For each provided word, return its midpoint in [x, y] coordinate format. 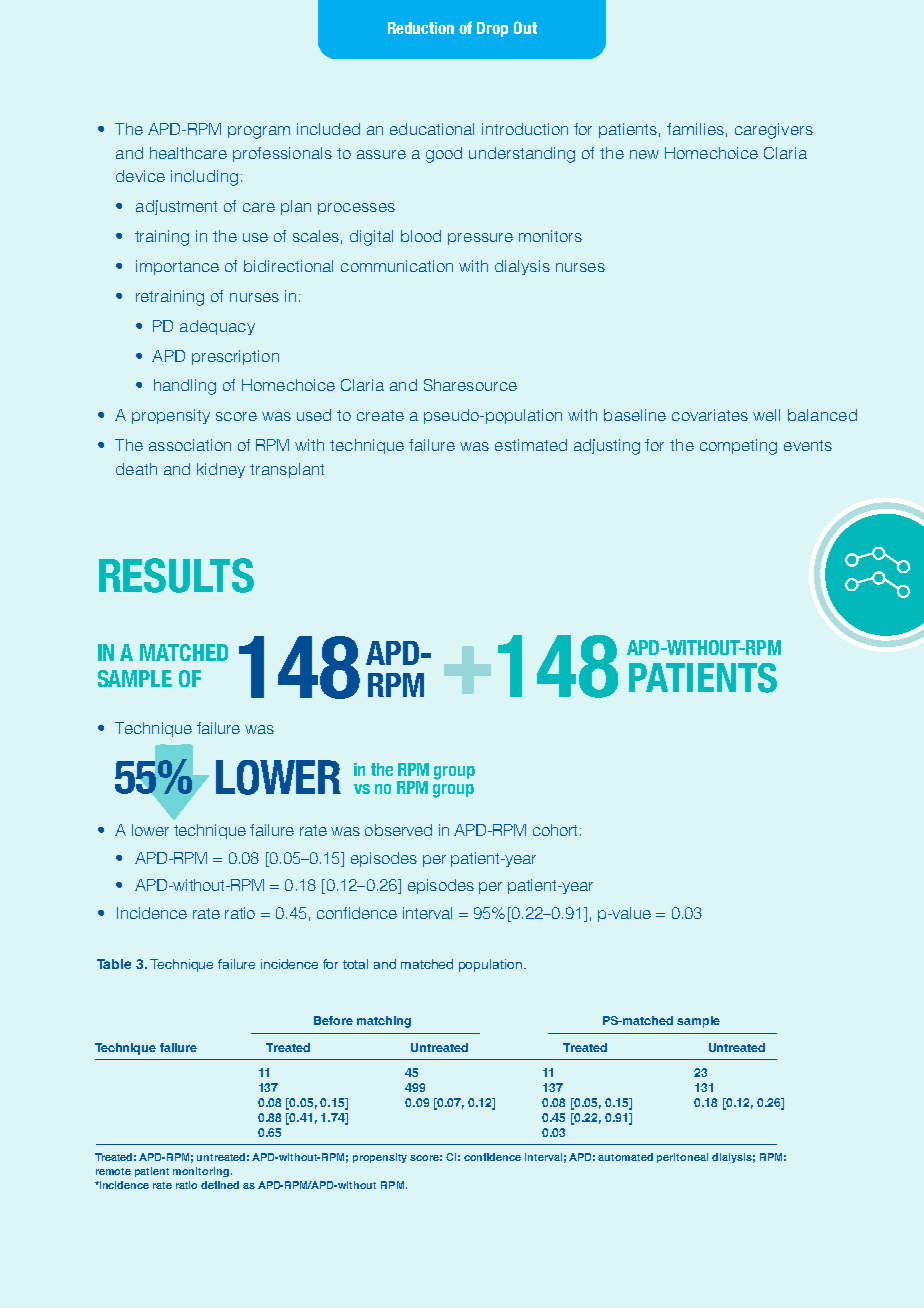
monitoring [202, 1172]
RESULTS [176, 575]
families [695, 129]
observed [398, 830]
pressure [480, 239]
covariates [710, 415]
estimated [531, 445]
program [259, 132]
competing [738, 447]
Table [114, 964]
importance [177, 267]
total [355, 964]
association [190, 445]
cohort [555, 830]
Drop [492, 29]
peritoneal [682, 1158]
